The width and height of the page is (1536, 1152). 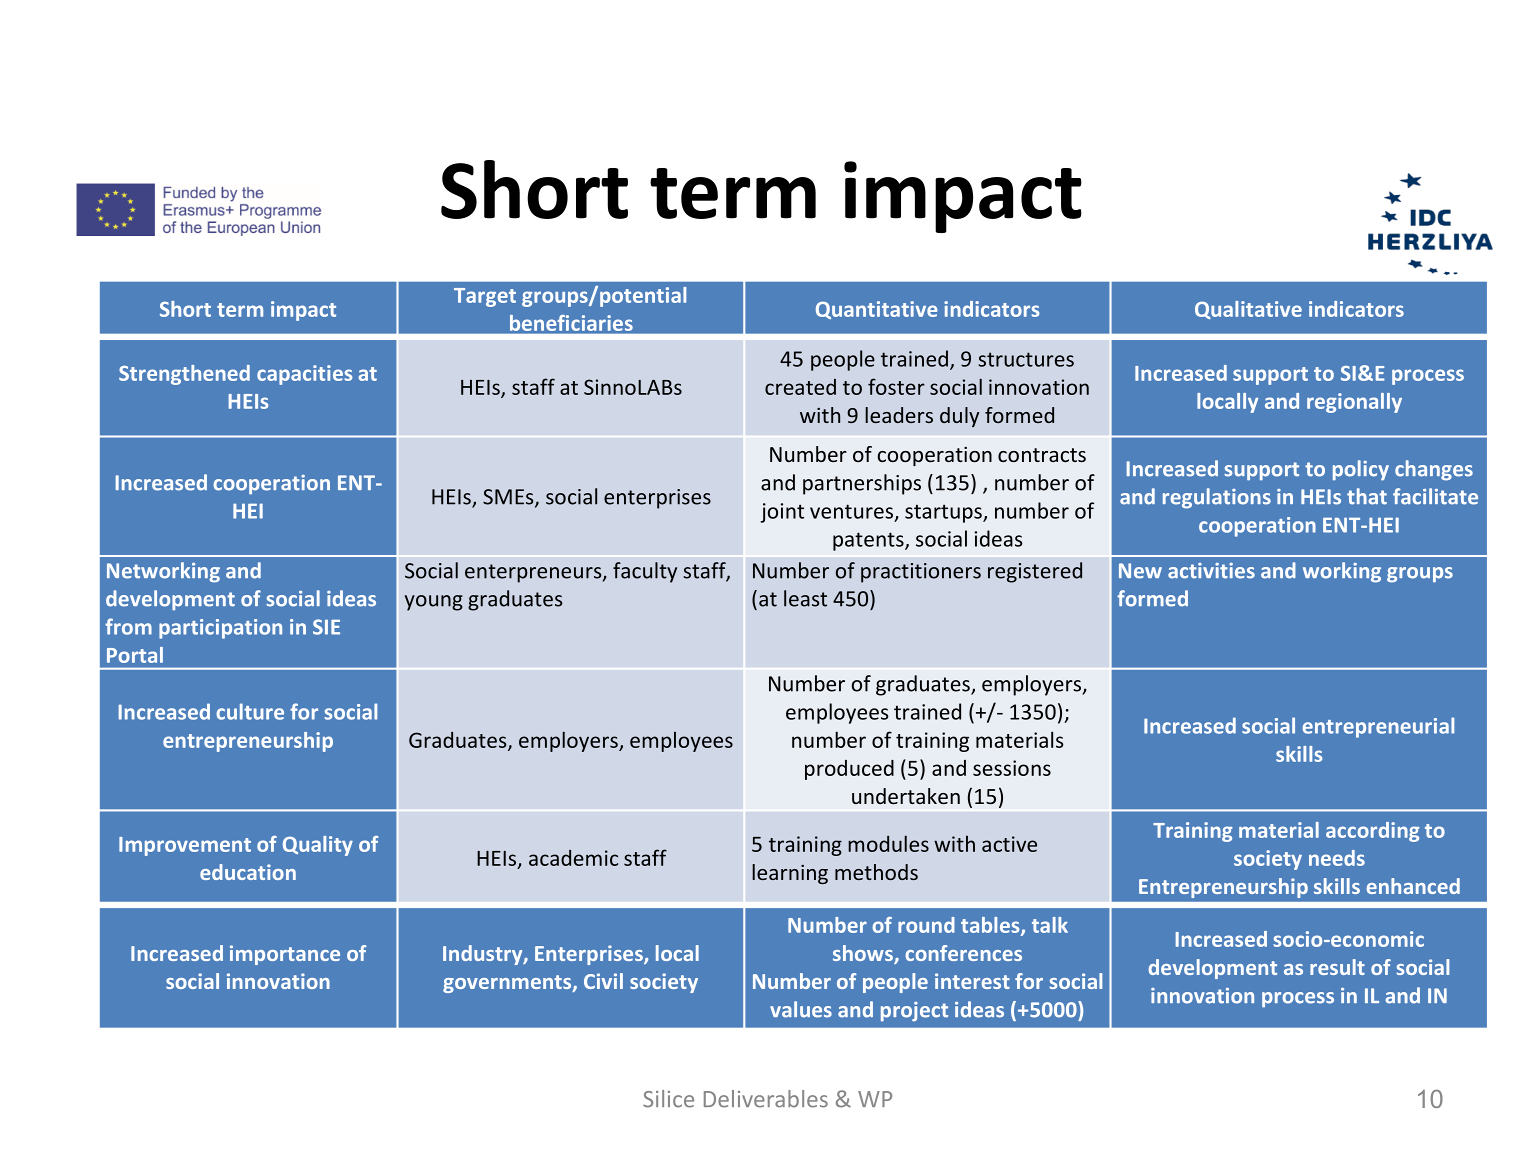 What do you see at coordinates (434, 603) in the page?
I see `young` at bounding box center [434, 603].
